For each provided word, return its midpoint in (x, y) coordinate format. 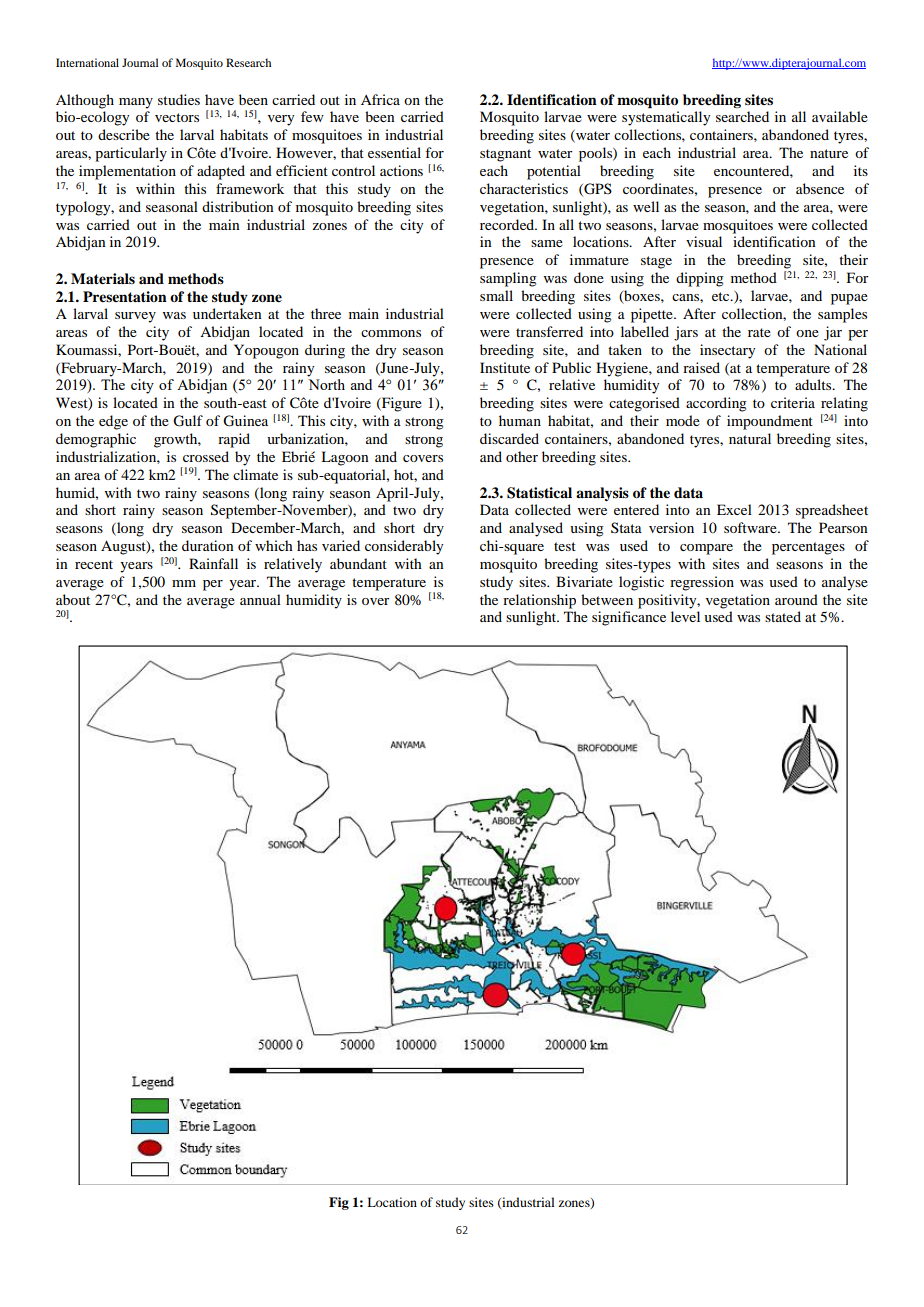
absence (820, 188)
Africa (380, 99)
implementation (127, 172)
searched (742, 116)
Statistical (539, 493)
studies (179, 99)
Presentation (125, 296)
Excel (734, 509)
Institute (505, 367)
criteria (793, 402)
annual (260, 599)
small (496, 295)
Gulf (188, 421)
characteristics (524, 188)
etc (722, 296)
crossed (206, 456)
